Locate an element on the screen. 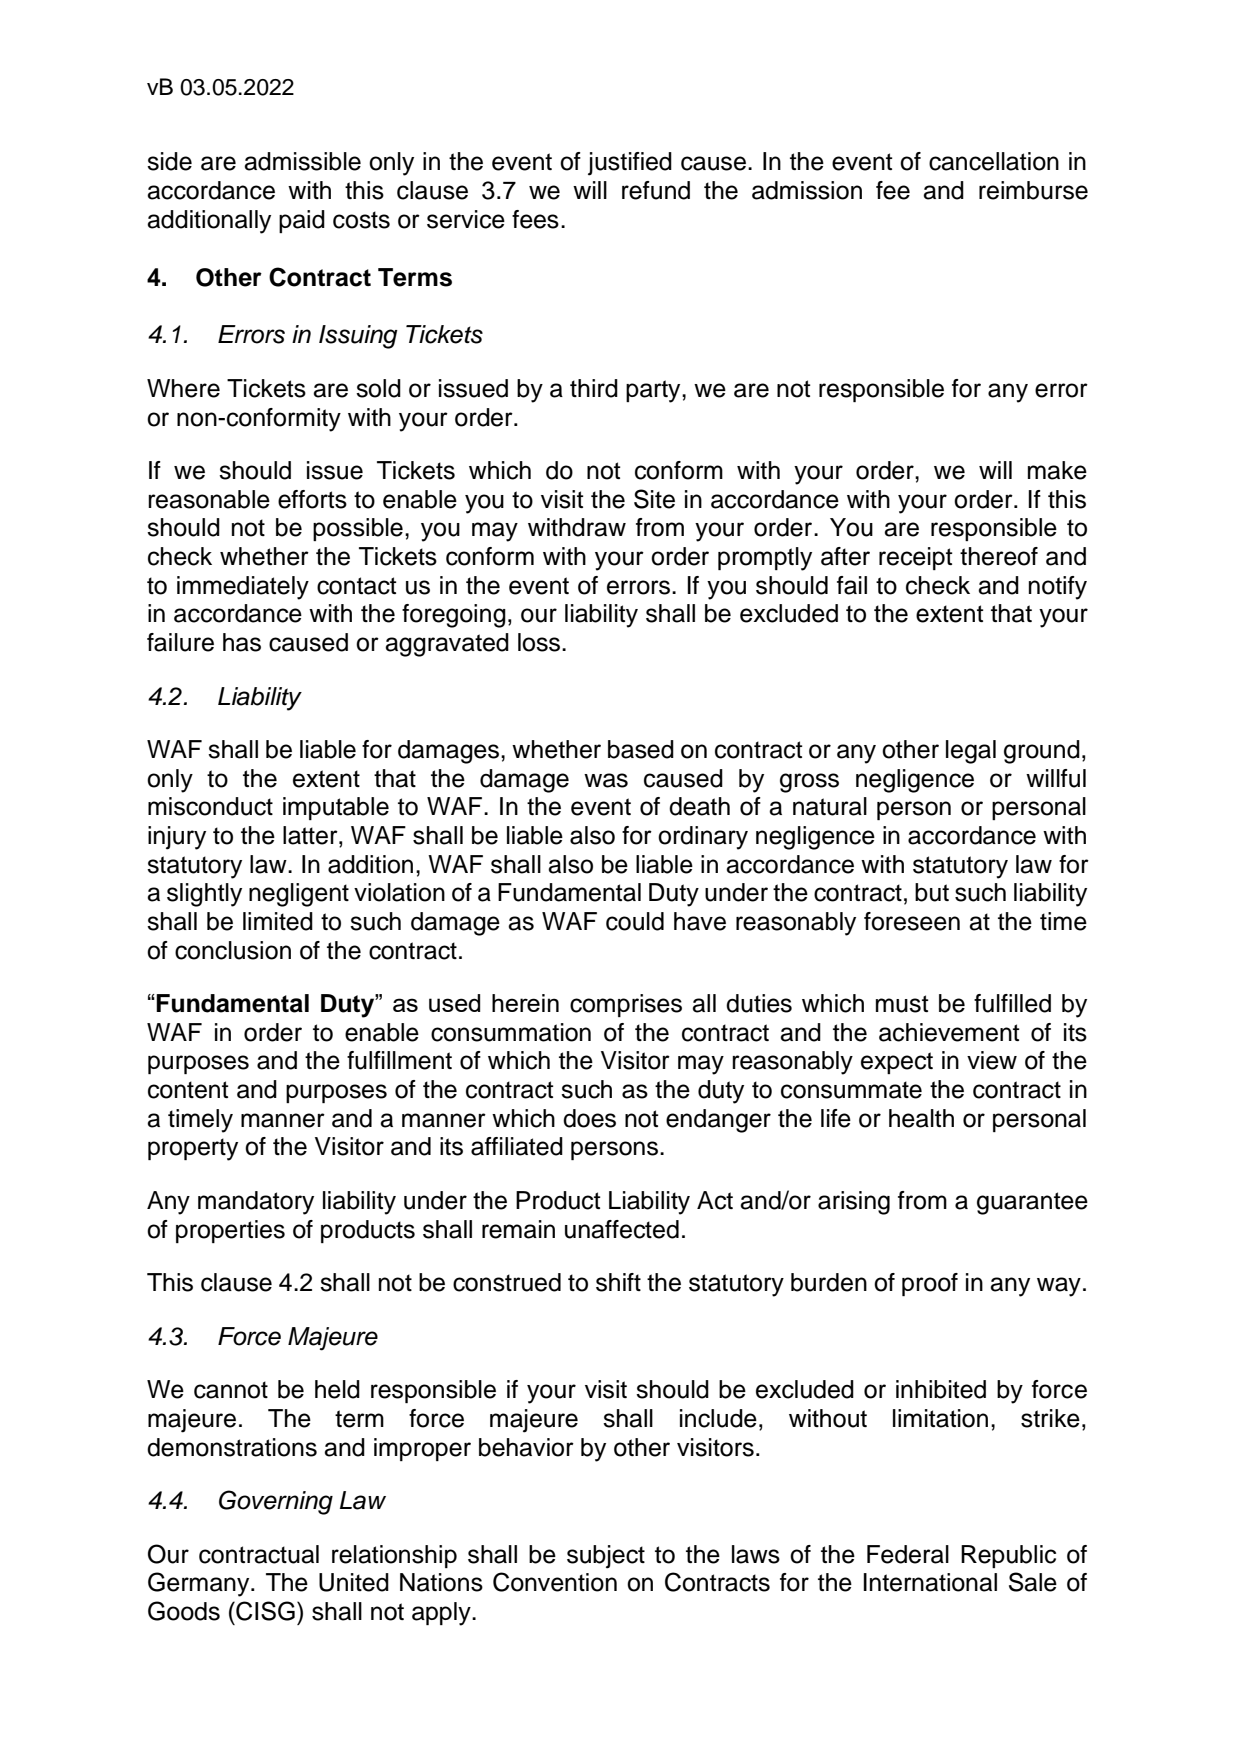 The width and height of the screenshot is (1235, 1748). cancellation is located at coordinates (994, 161).
